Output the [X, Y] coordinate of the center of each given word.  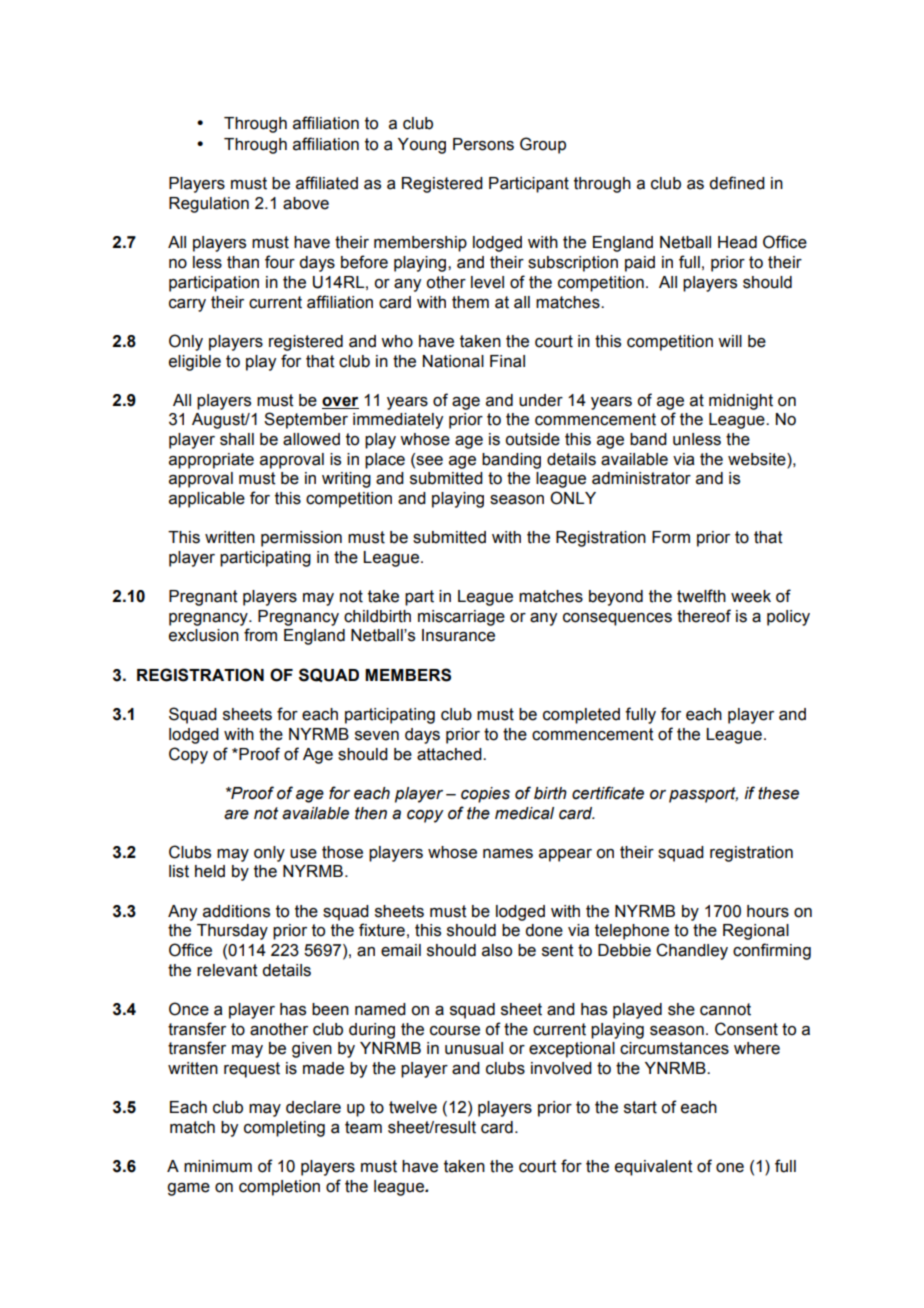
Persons [483, 144]
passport [703, 795]
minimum [218, 1166]
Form [671, 537]
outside [532, 439]
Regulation [209, 205]
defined [737, 183]
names [508, 854]
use [303, 854]
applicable [207, 500]
